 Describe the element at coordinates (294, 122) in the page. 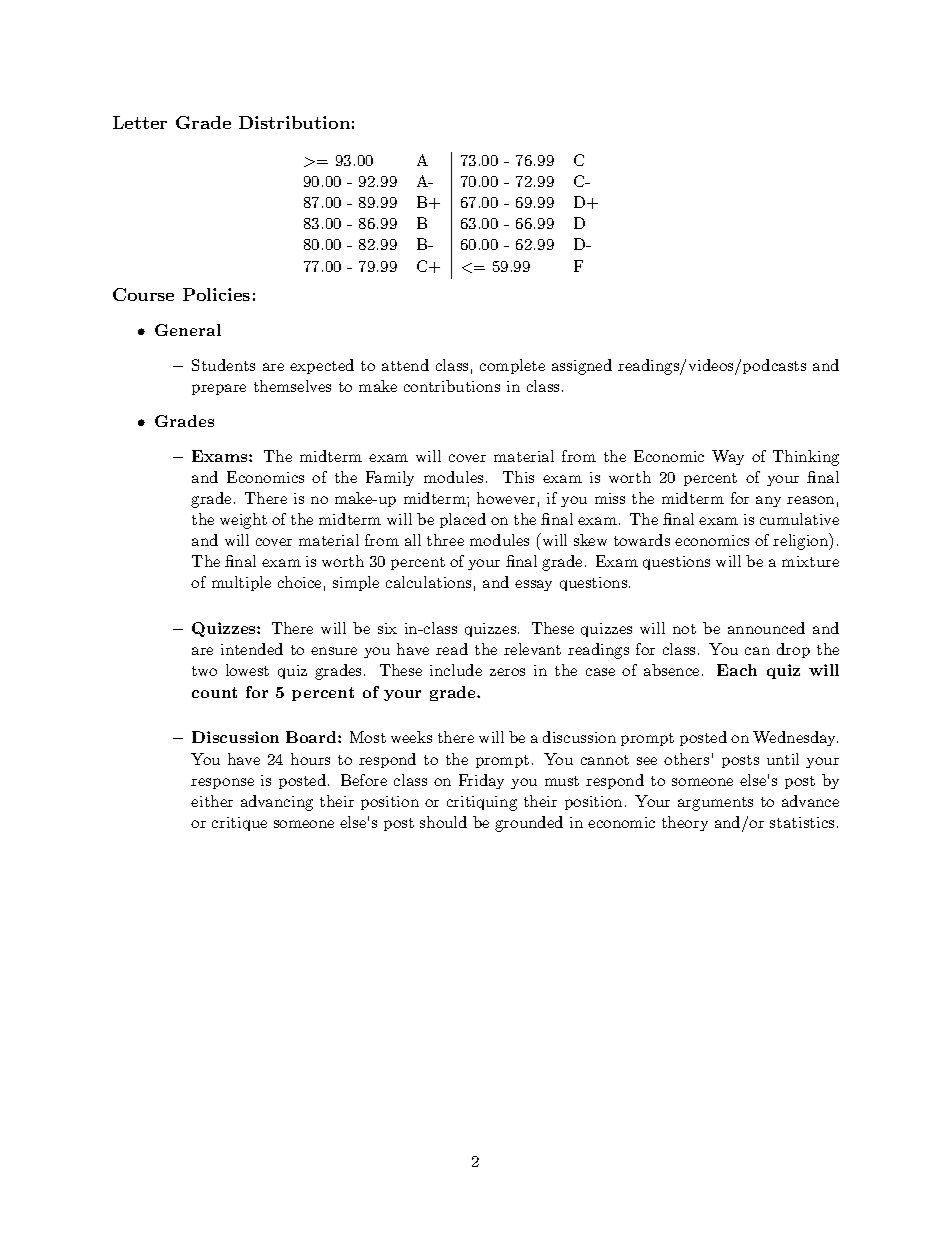

I see `Distribution` at that location.
